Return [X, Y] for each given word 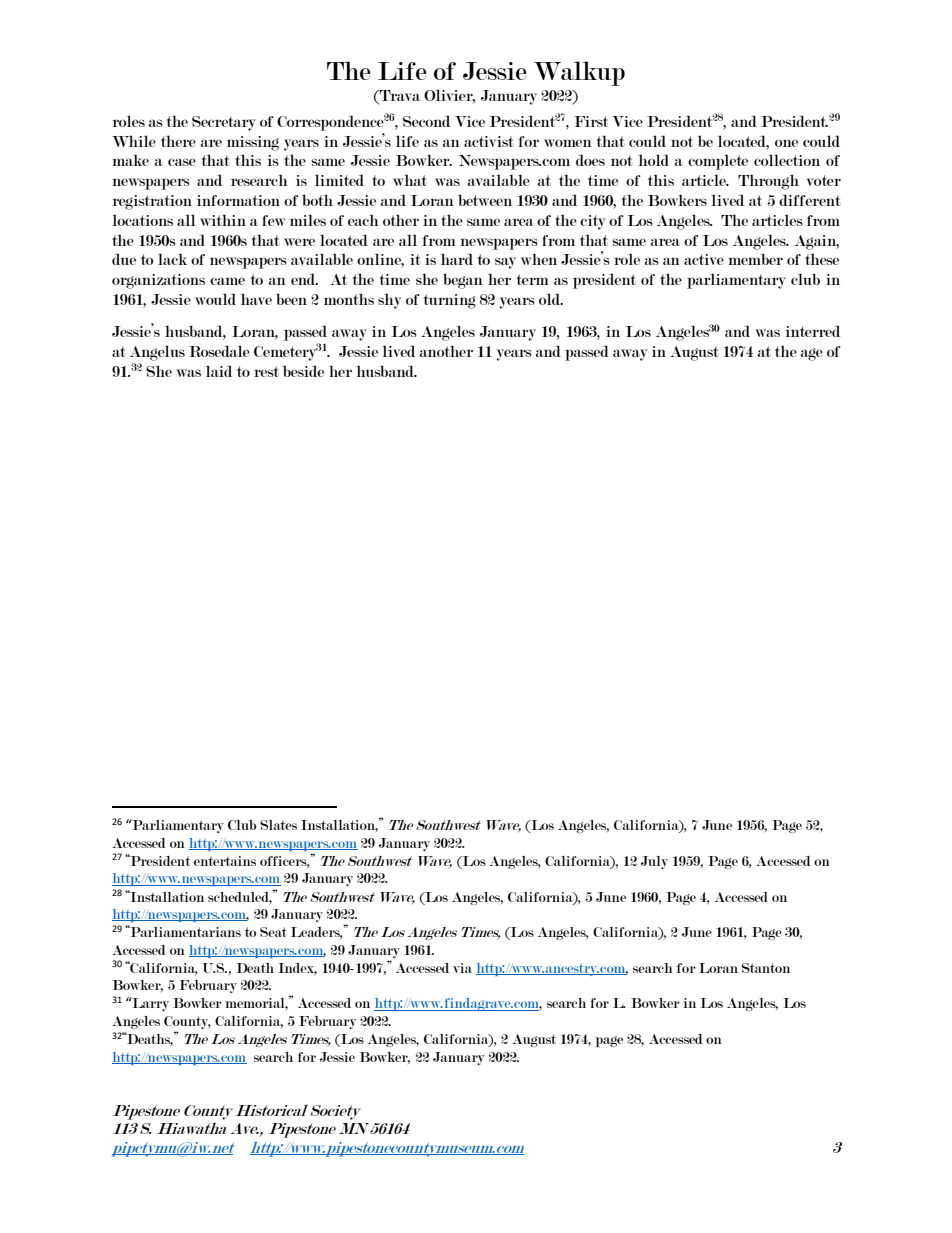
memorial [256, 1004]
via [462, 968]
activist [488, 141]
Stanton [766, 968]
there [178, 141]
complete [718, 162]
